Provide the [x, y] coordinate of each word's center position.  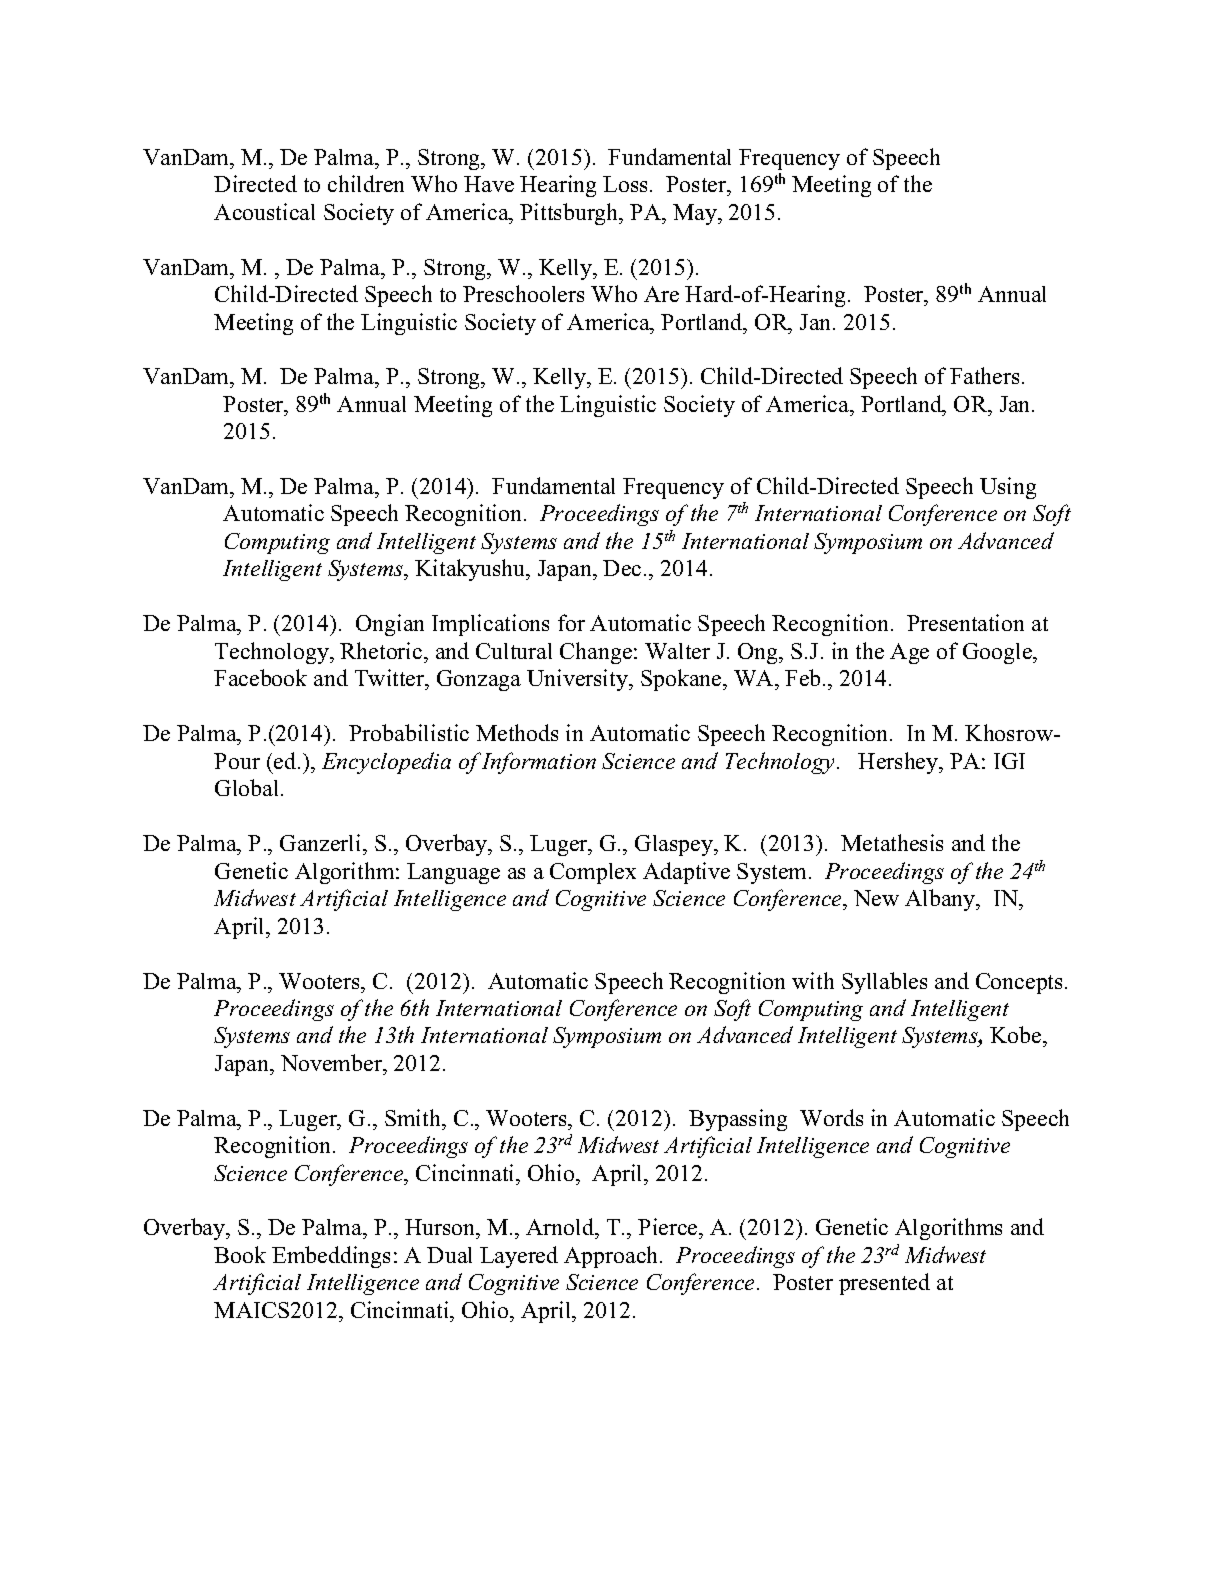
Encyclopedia [386, 763]
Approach [612, 1257]
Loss [625, 184]
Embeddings [331, 1257]
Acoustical [264, 211]
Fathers [984, 375]
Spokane [682, 680]
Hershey [899, 763]
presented [884, 1284]
